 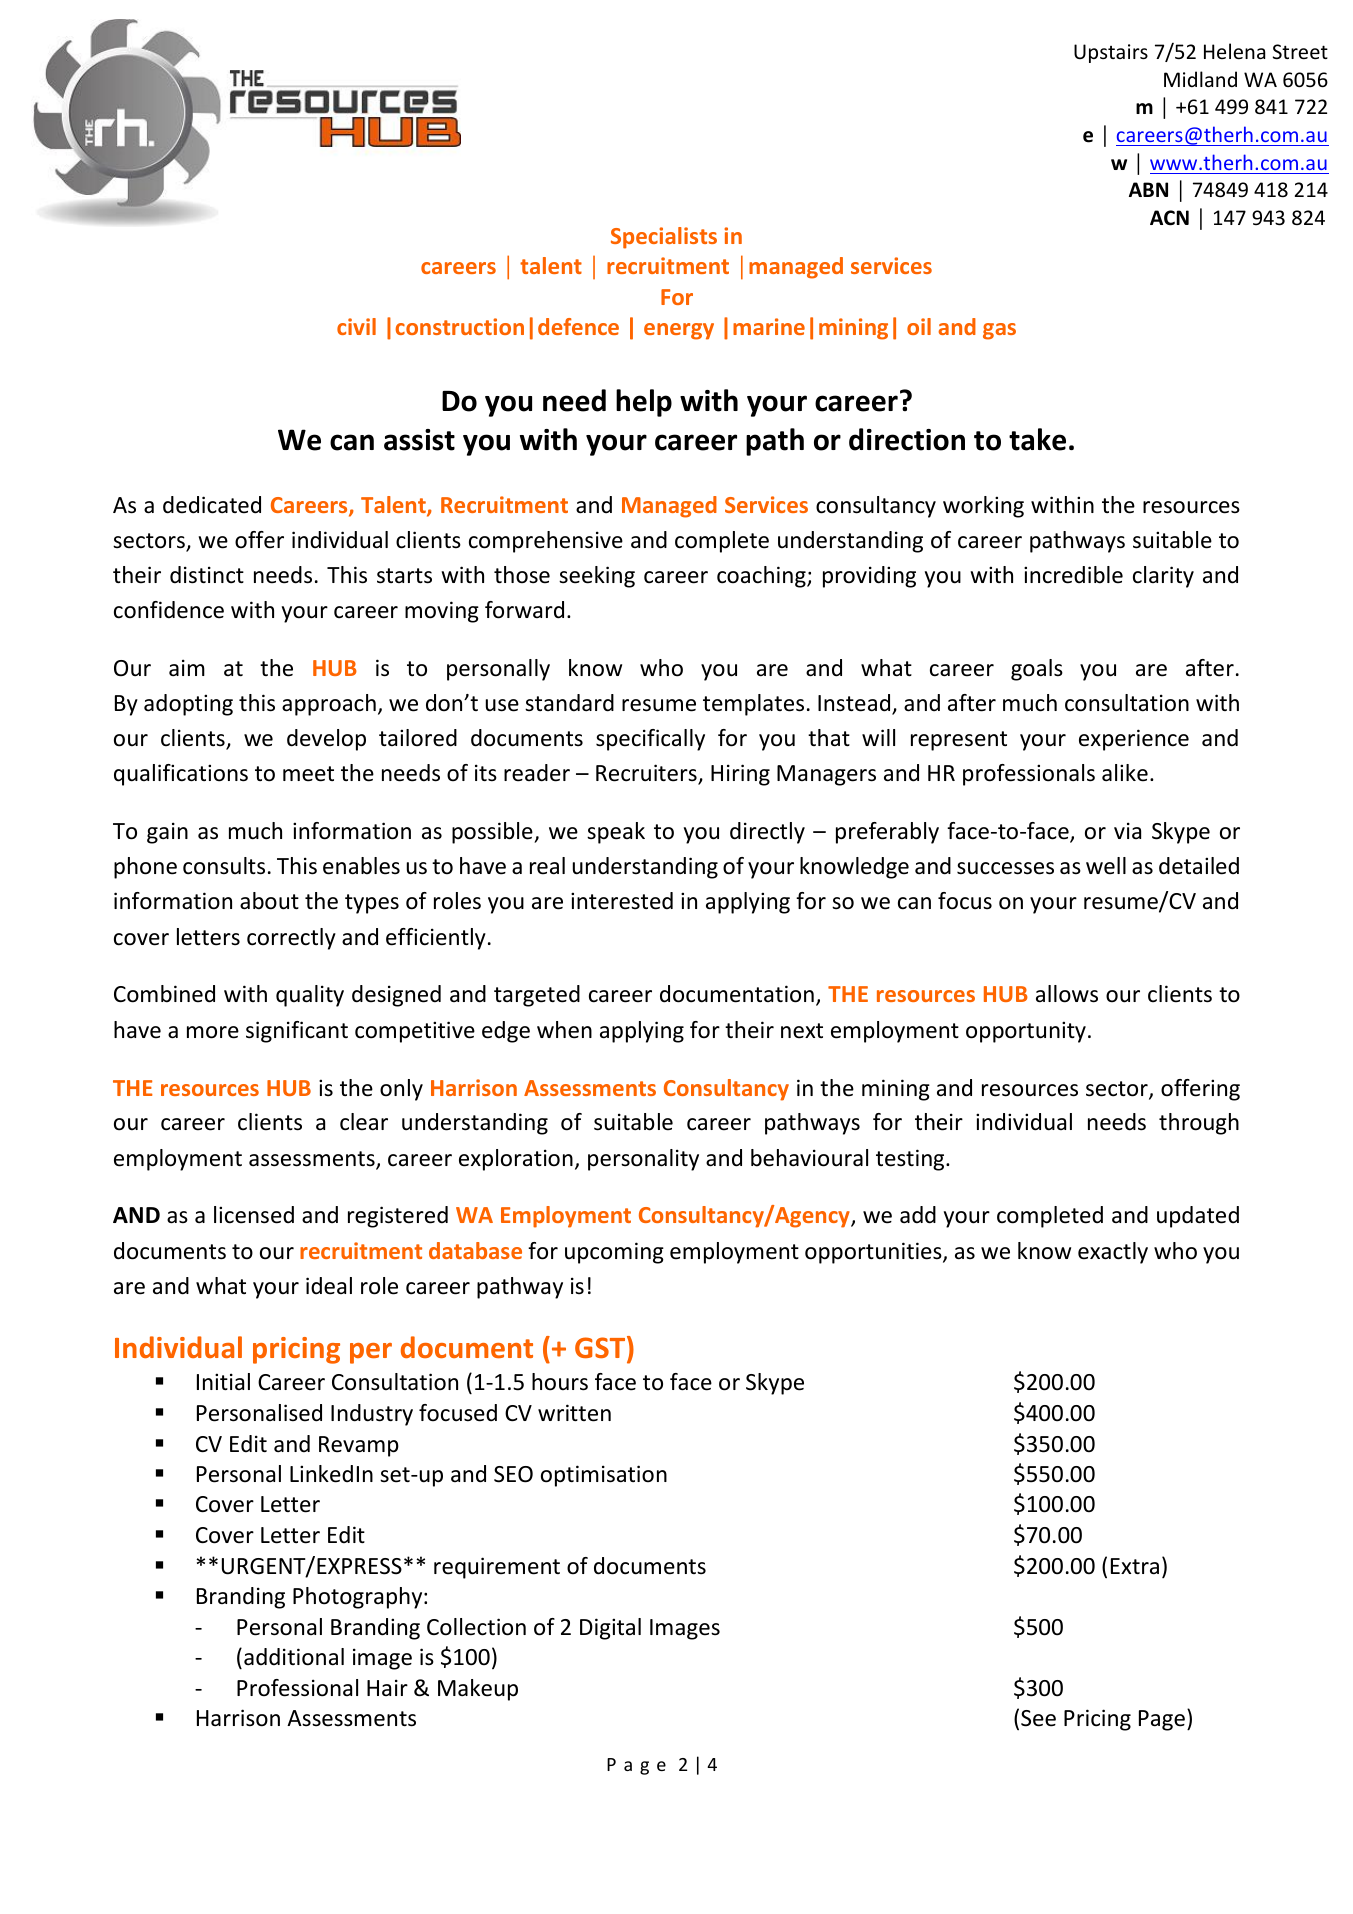 I want to click on through, so click(x=1199, y=1124).
